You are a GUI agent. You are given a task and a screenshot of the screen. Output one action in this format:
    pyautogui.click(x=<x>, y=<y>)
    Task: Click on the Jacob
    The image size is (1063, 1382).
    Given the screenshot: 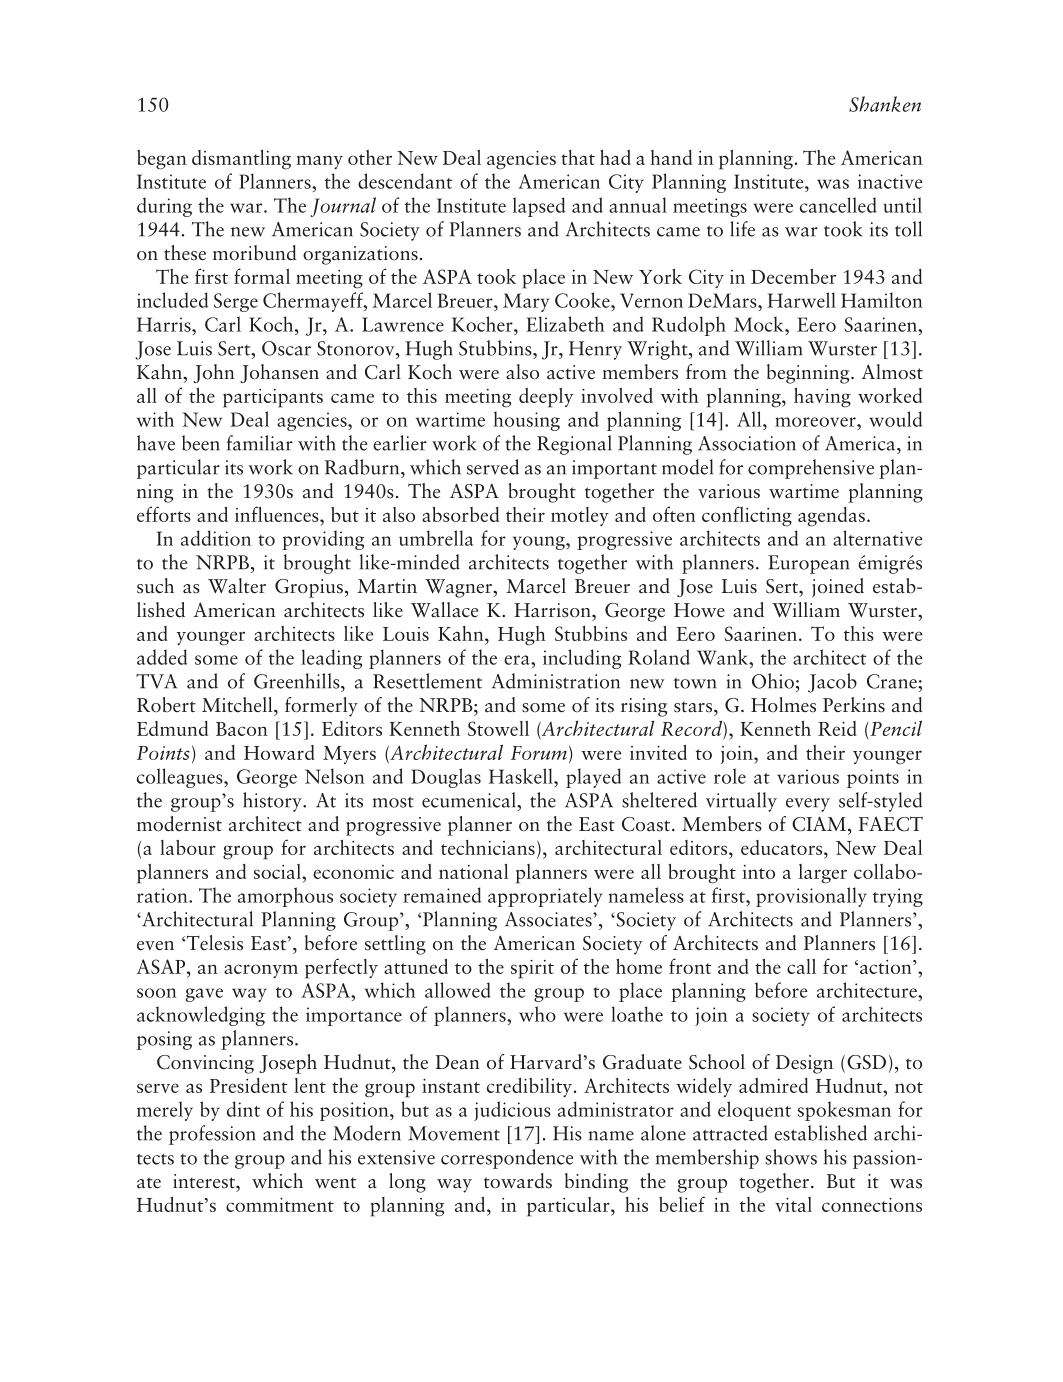 What is the action you would take?
    pyautogui.click(x=832, y=683)
